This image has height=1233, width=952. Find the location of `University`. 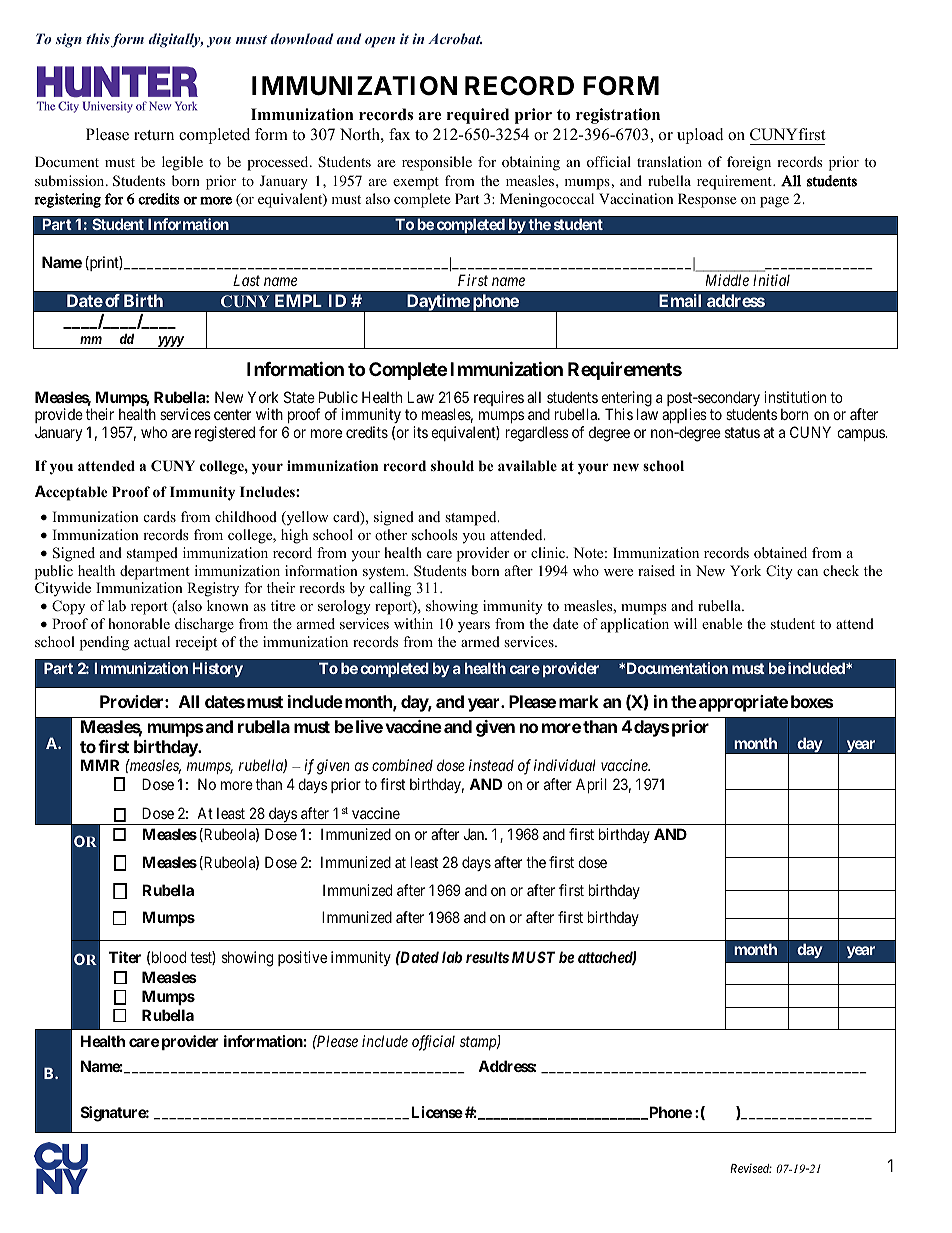

University is located at coordinates (108, 107).
